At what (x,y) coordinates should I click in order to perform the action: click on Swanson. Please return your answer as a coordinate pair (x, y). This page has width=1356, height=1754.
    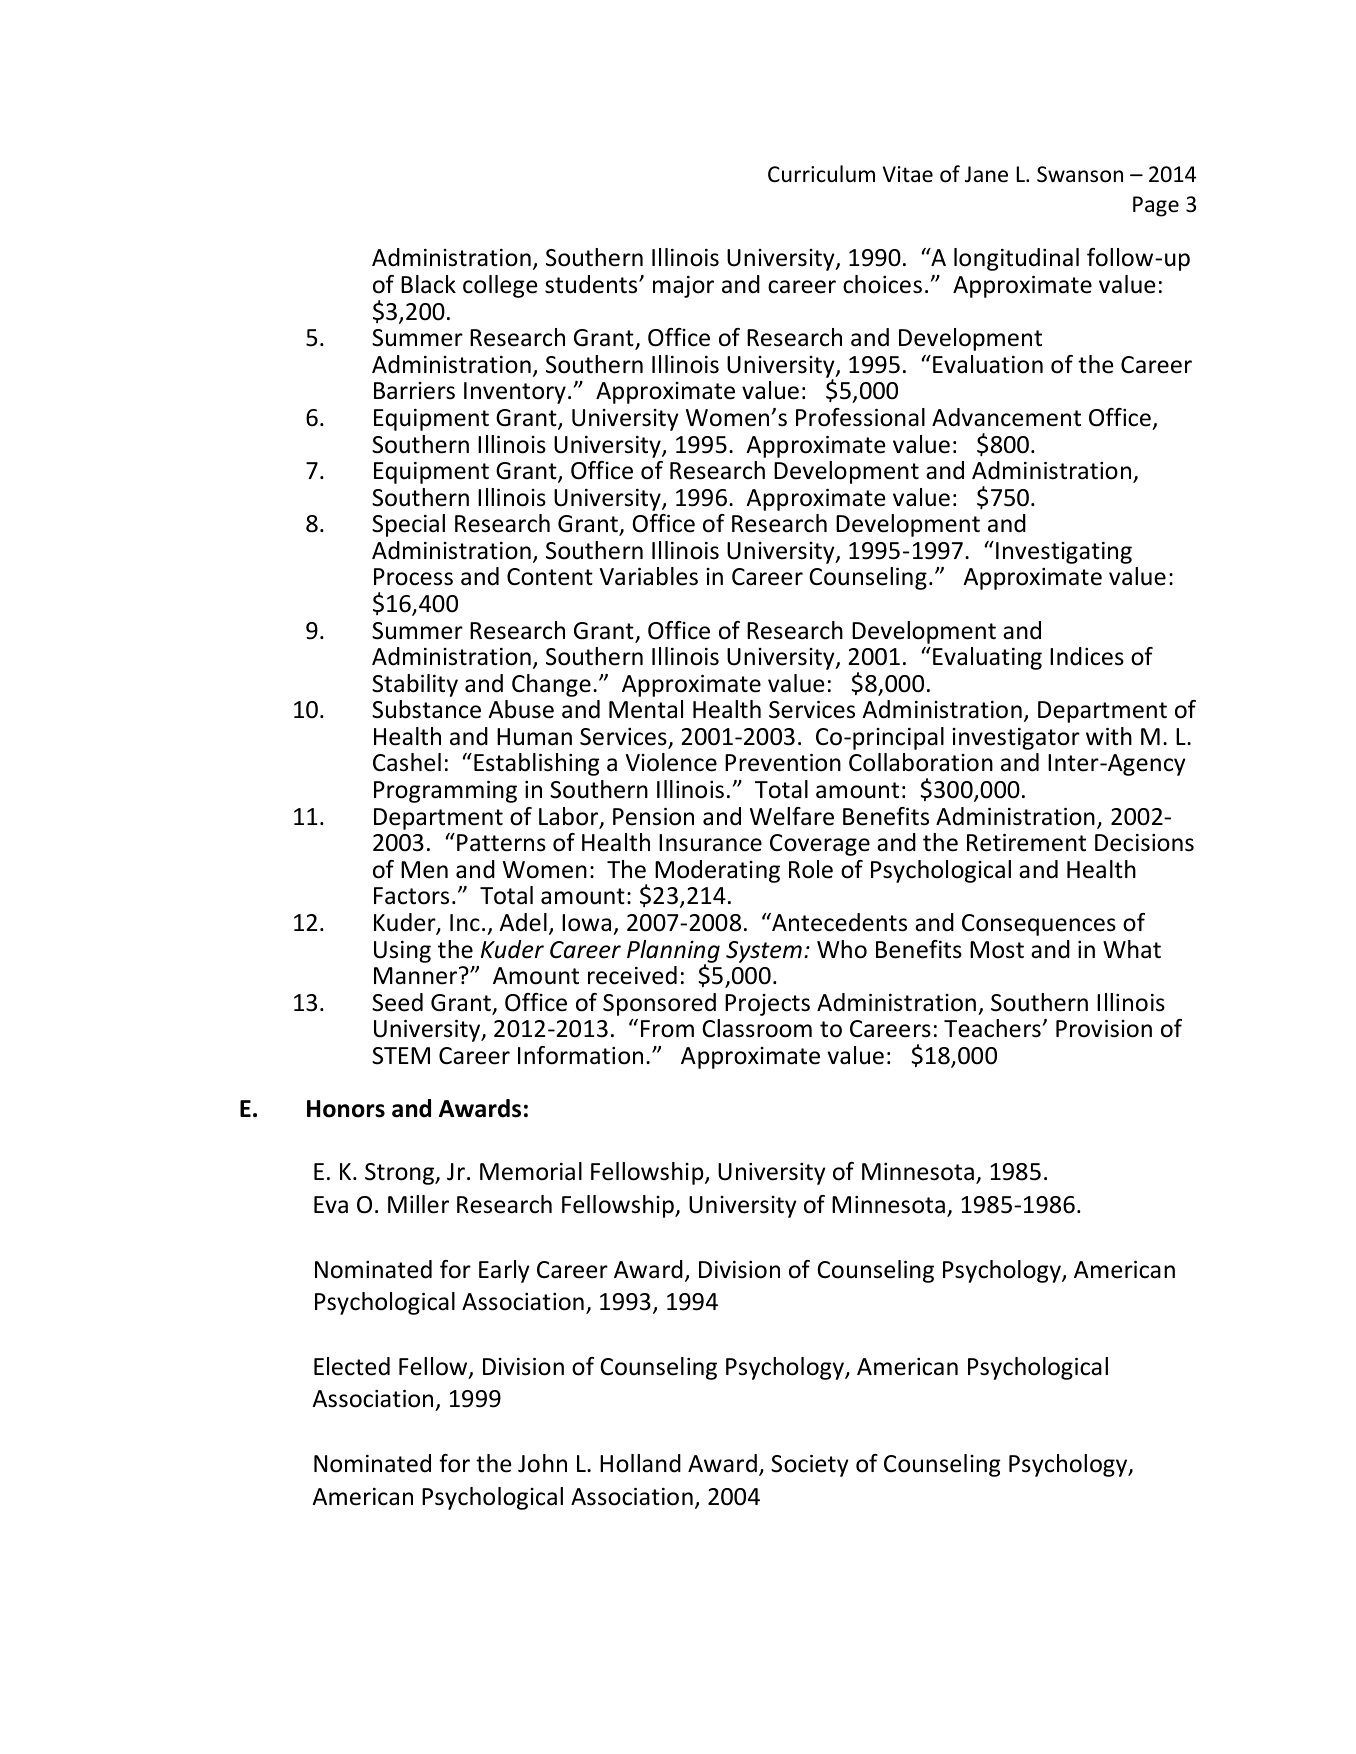
    Looking at the image, I should click on (1080, 174).
